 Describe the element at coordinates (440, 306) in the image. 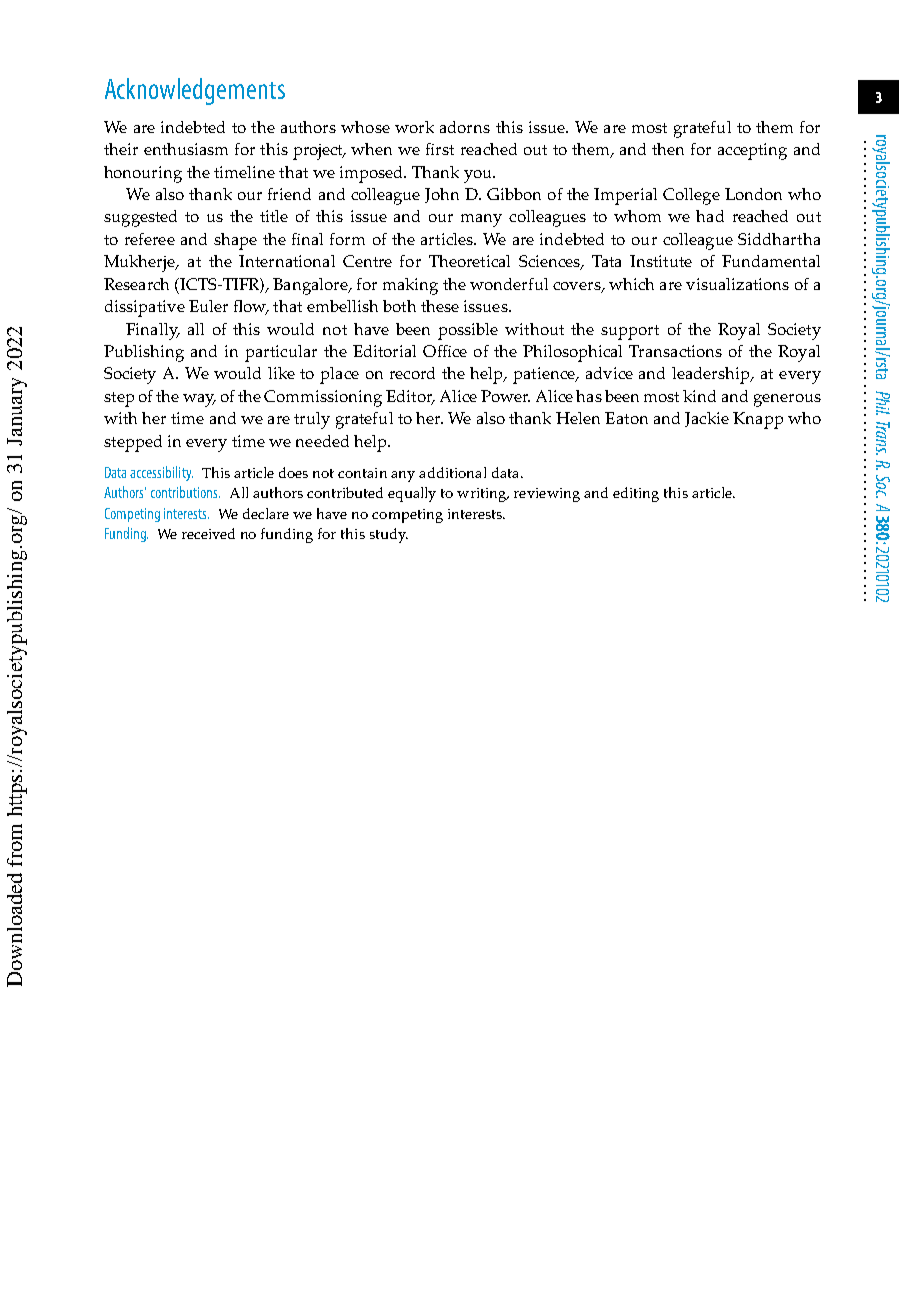

I see `these` at that location.
